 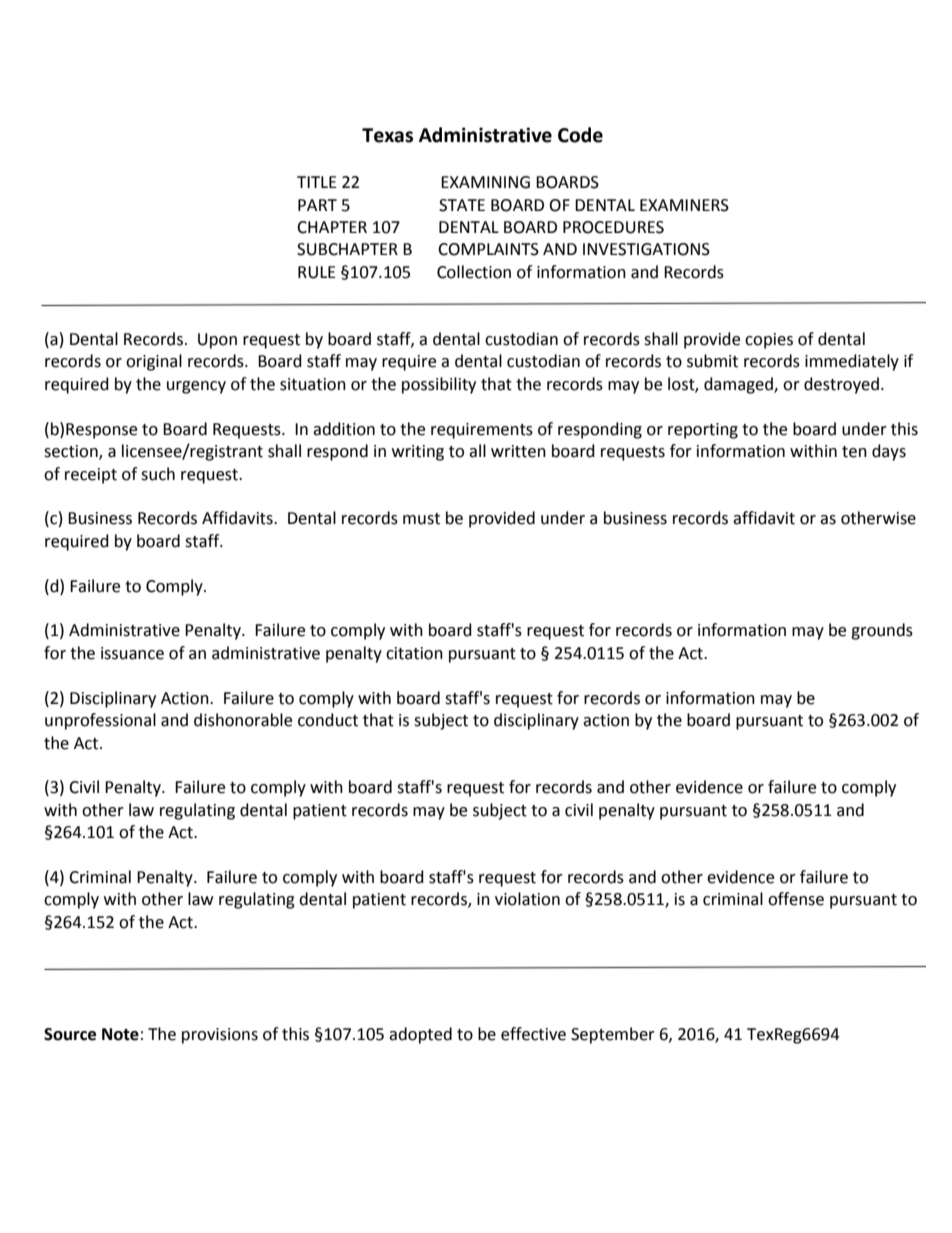 What do you see at coordinates (533, 1034) in the screenshot?
I see `effective` at bounding box center [533, 1034].
